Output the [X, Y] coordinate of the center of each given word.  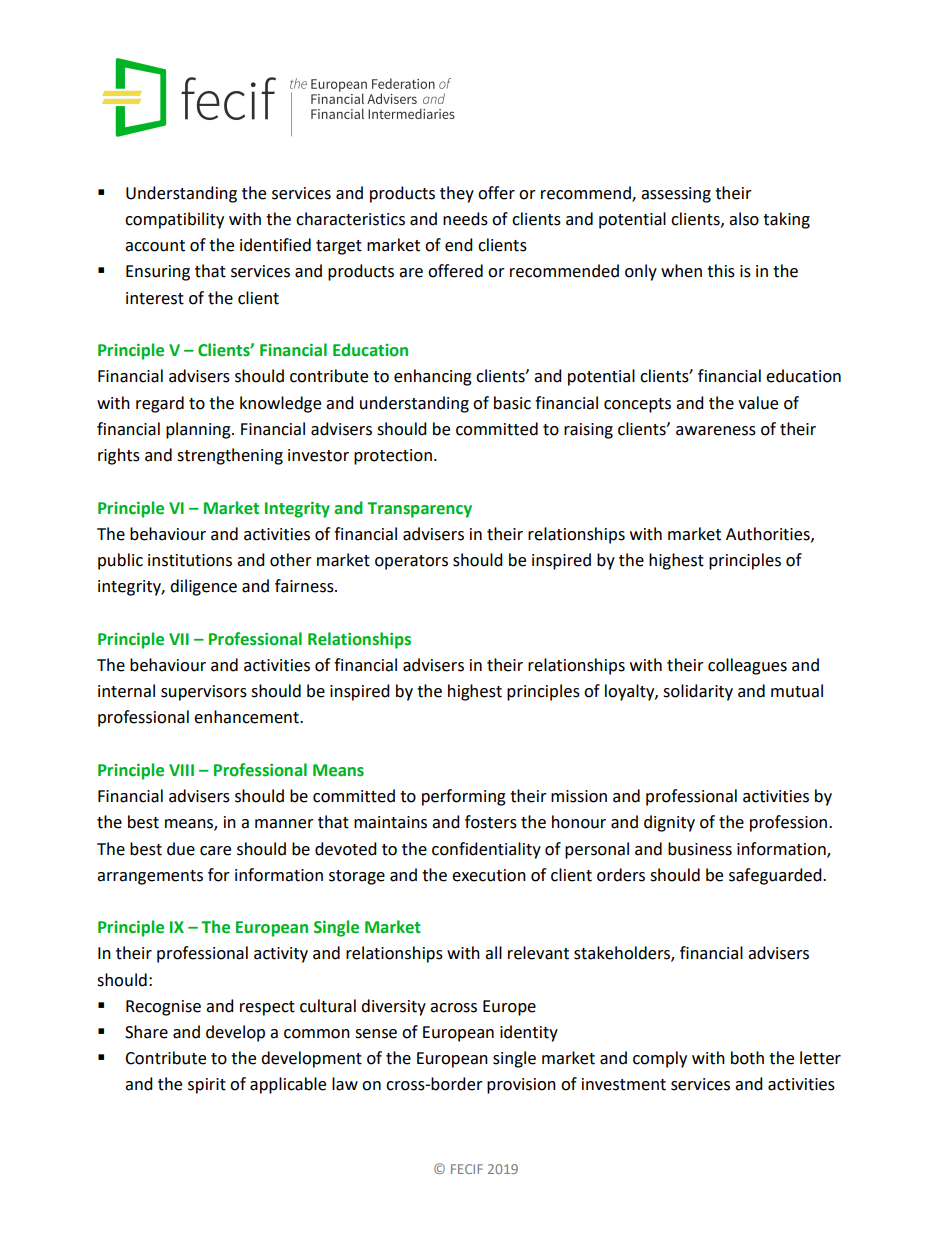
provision [521, 1086]
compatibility [174, 220]
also [744, 219]
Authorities [769, 534]
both [747, 1058]
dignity [669, 823]
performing [464, 797]
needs [465, 219]
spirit [207, 1086]
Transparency [419, 510]
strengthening [230, 456]
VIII [181, 770]
